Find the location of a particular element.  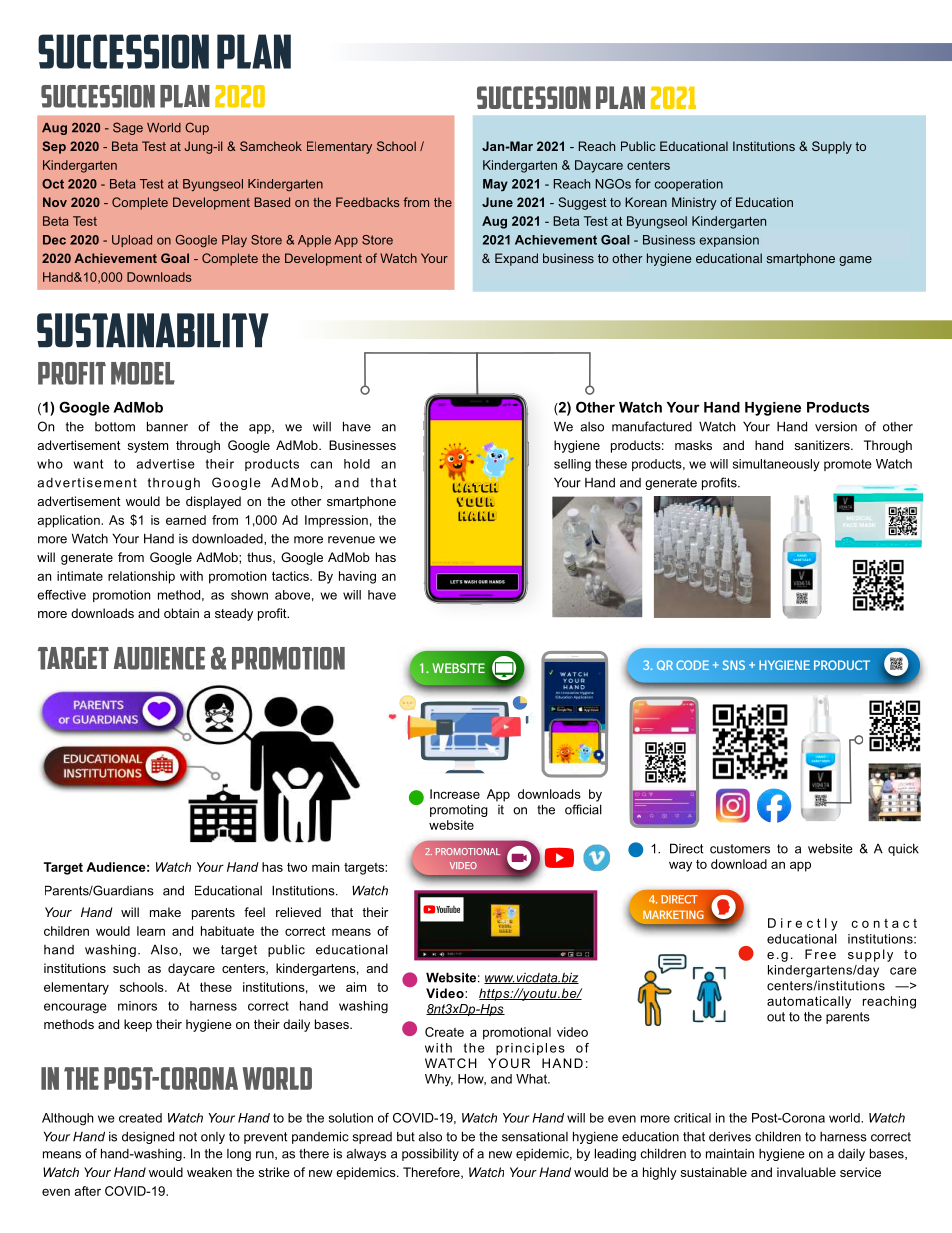

possibility is located at coordinates (430, 1154).
